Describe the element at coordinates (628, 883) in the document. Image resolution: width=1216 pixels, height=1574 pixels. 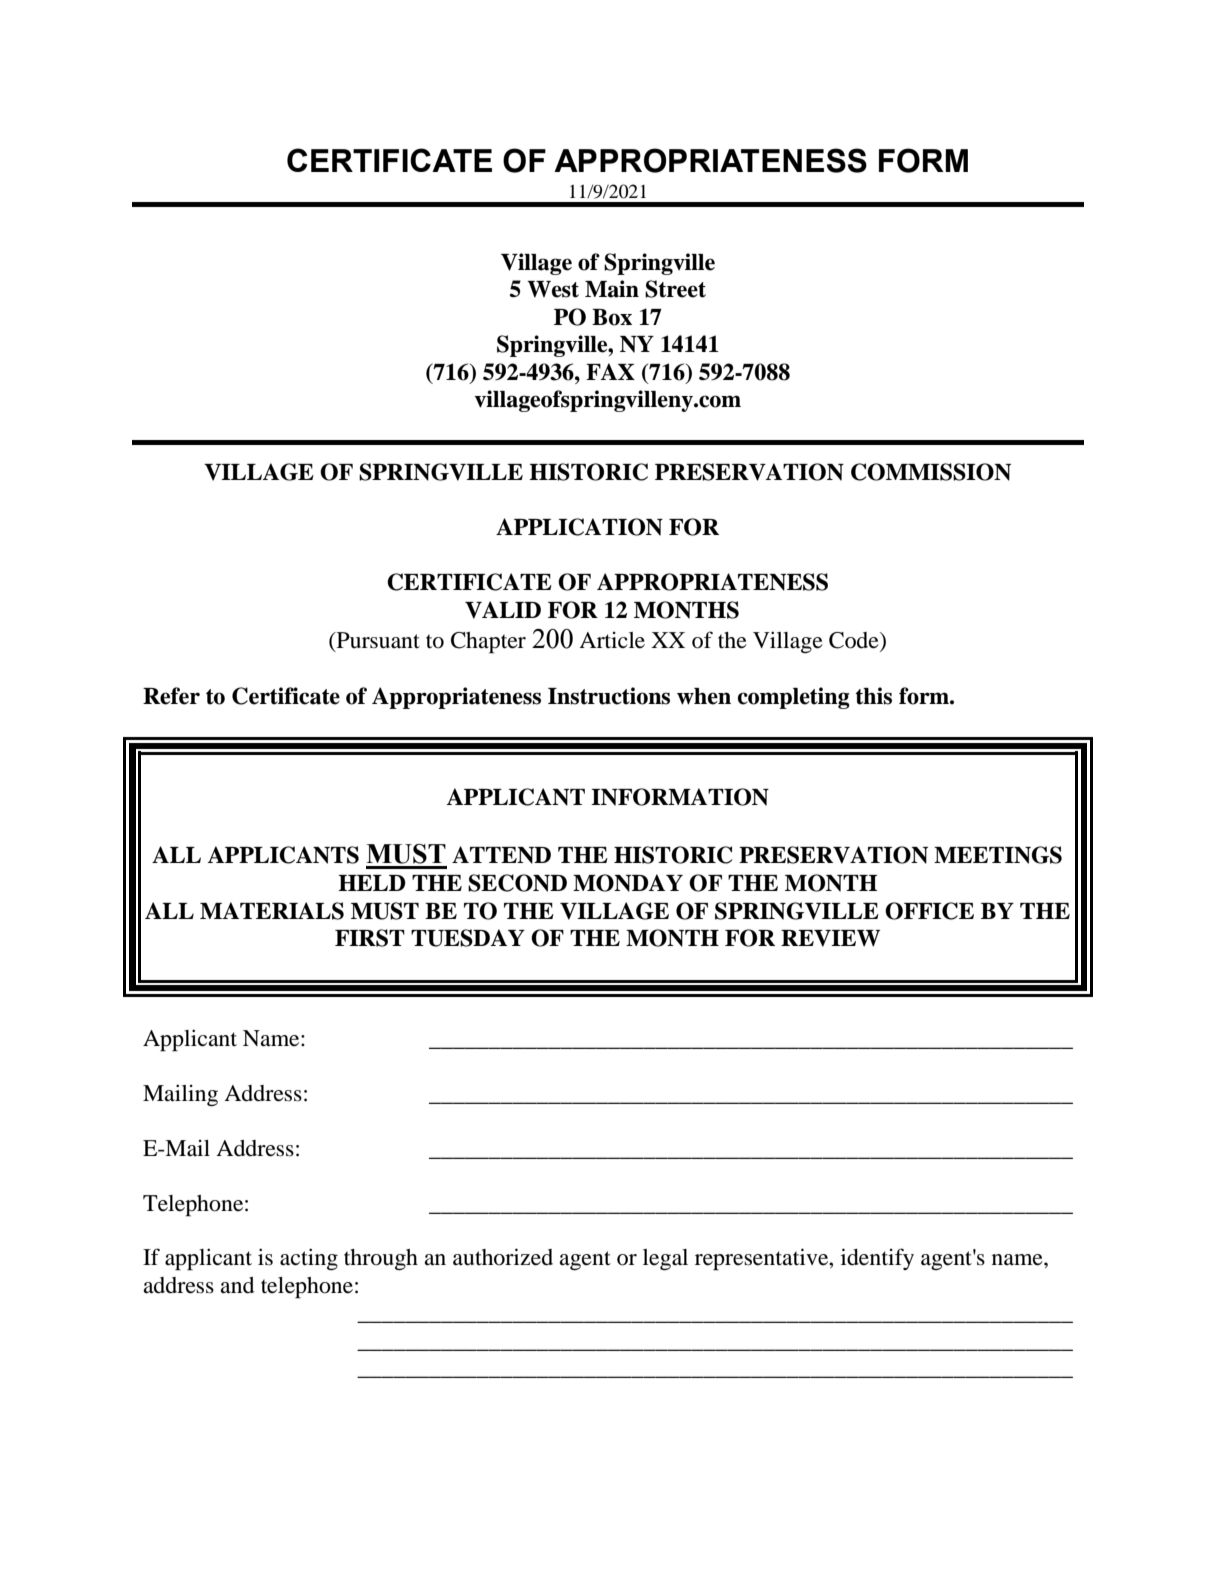
I see `MONDAY` at that location.
